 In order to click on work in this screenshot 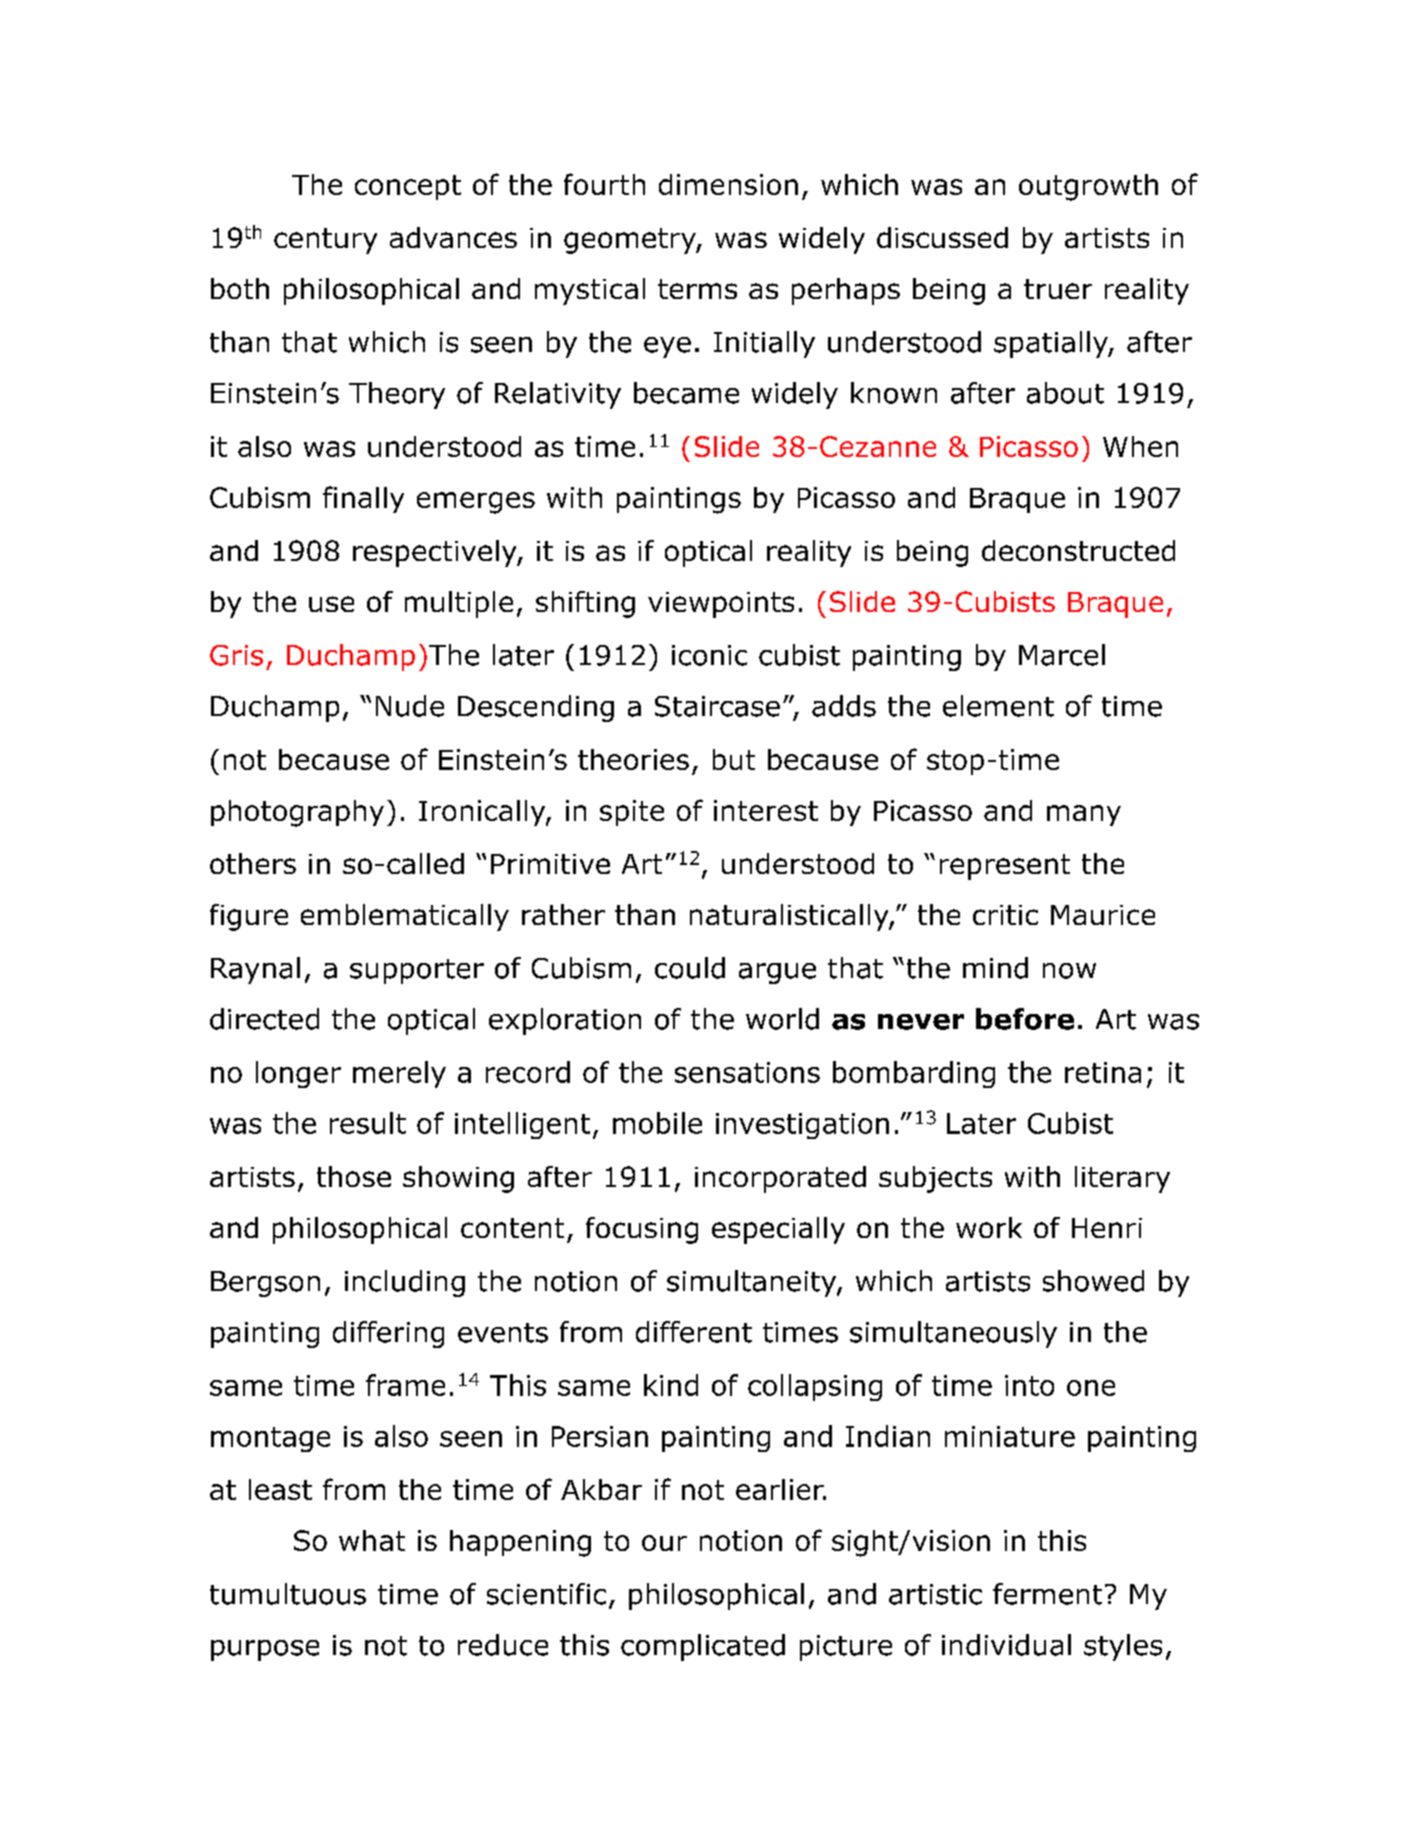, I will do `click(989, 1227)`.
